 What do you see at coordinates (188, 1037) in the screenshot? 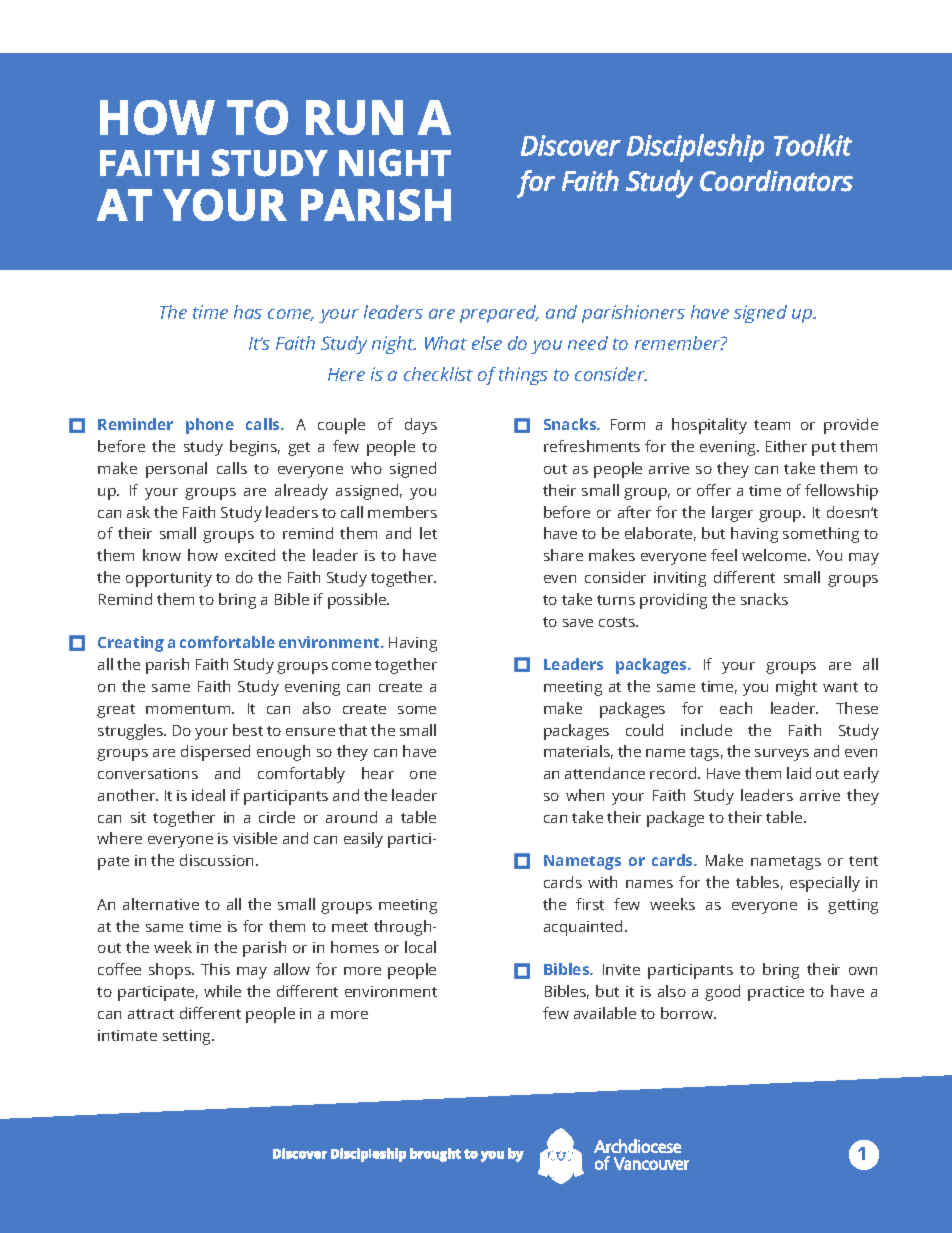
I see `setting` at bounding box center [188, 1037].
